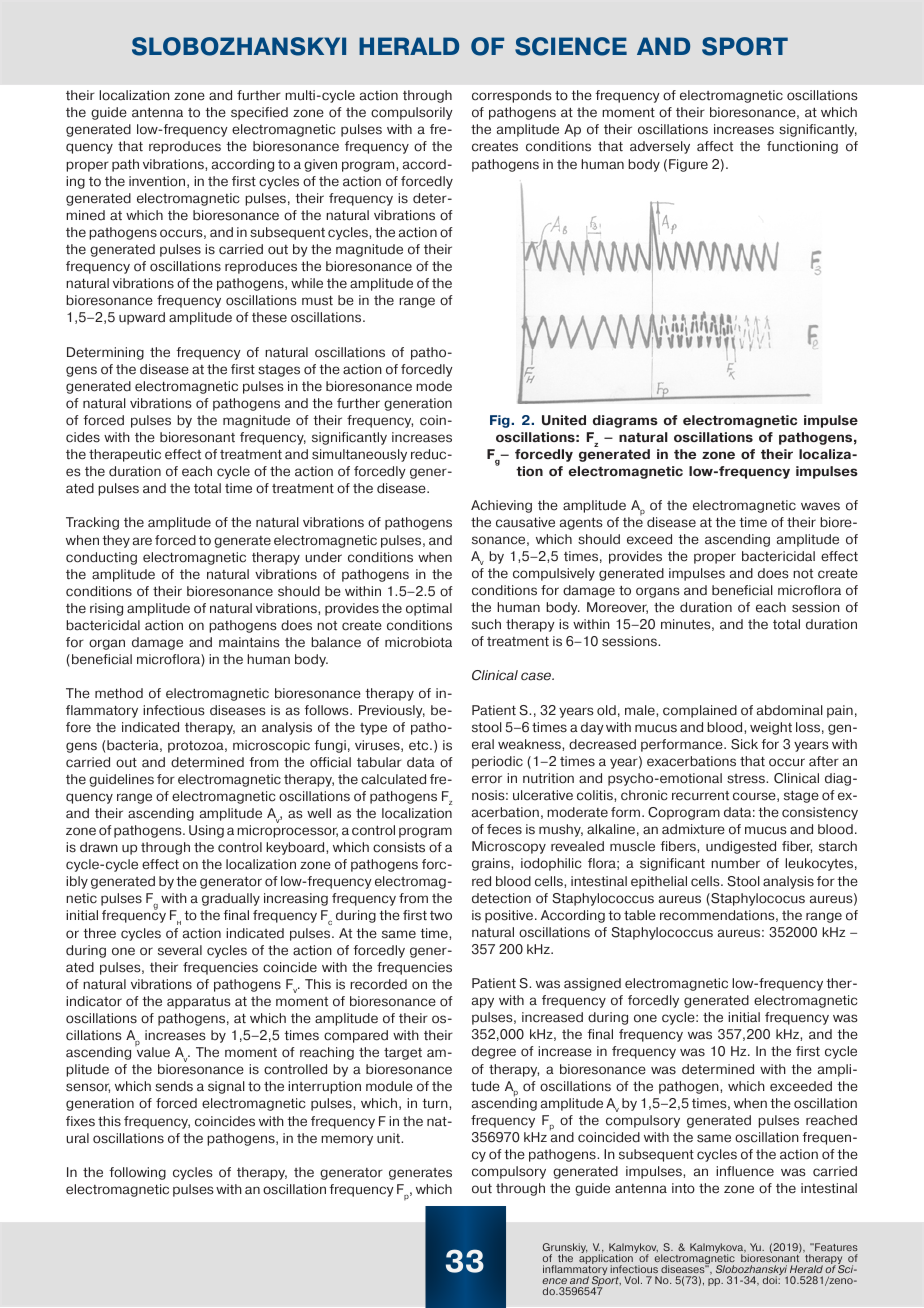 Image resolution: width=924 pixels, height=1308 pixels. What do you see at coordinates (259, 113) in the screenshot?
I see `specified` at bounding box center [259, 113].
